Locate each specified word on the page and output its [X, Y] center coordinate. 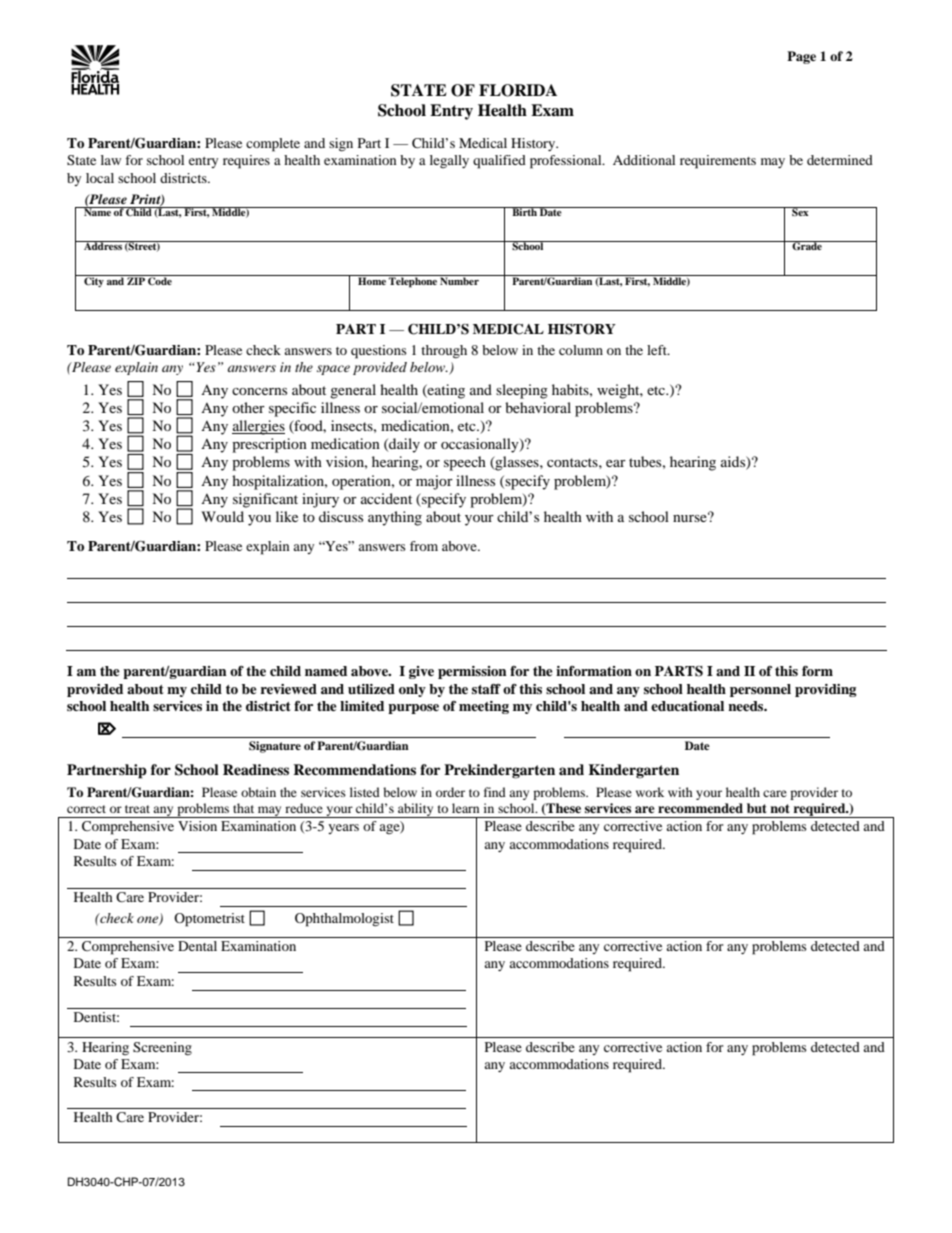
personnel [760, 690]
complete [273, 145]
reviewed [288, 689]
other [248, 407]
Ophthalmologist [344, 920]
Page [801, 57]
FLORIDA [518, 90]
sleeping [522, 391]
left [658, 350]
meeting [484, 707]
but [757, 808]
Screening [162, 1049]
